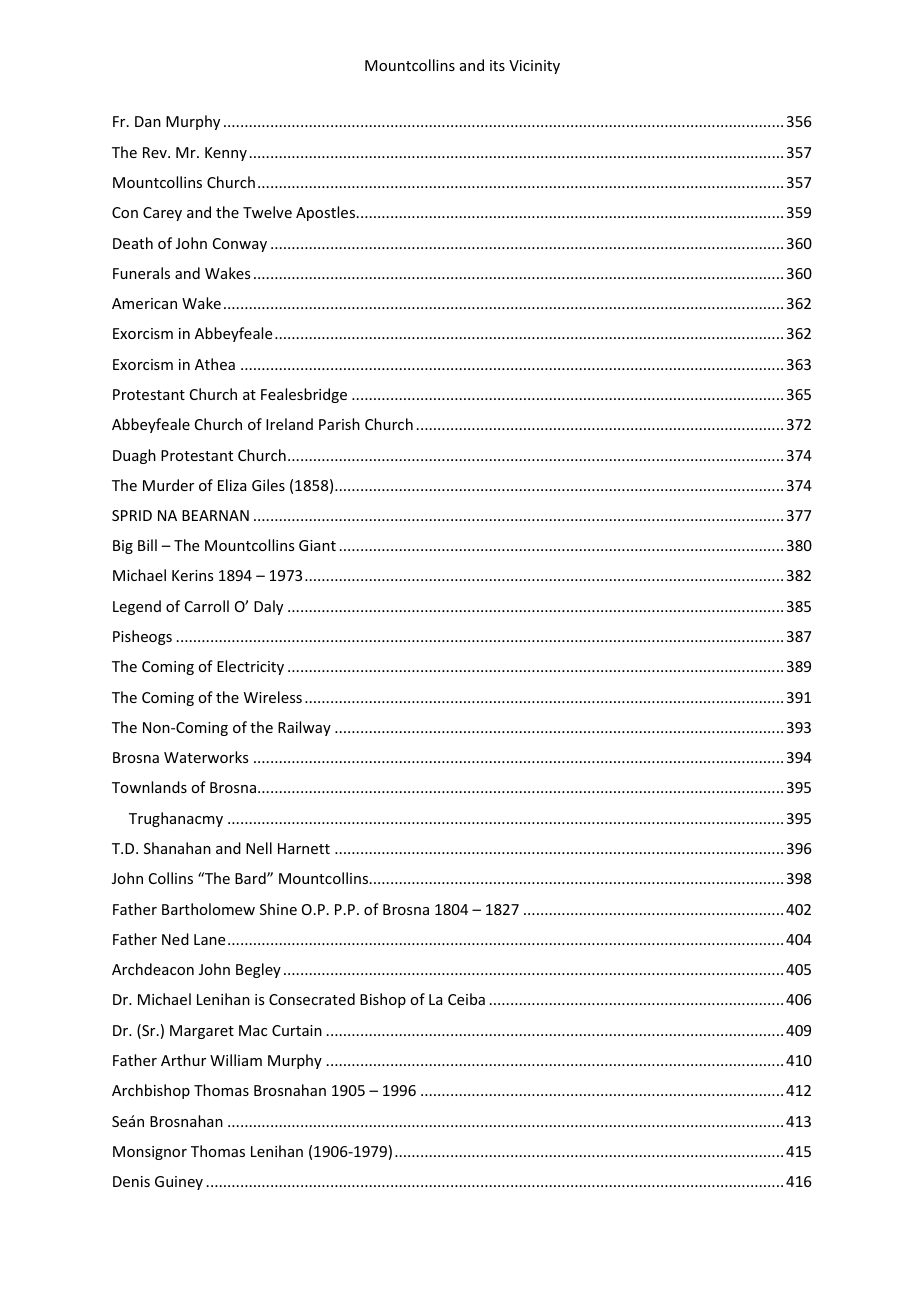 This screenshot has width=924, height=1308. Describe the element at coordinates (148, 121) in the screenshot. I see `Dan` at that location.
